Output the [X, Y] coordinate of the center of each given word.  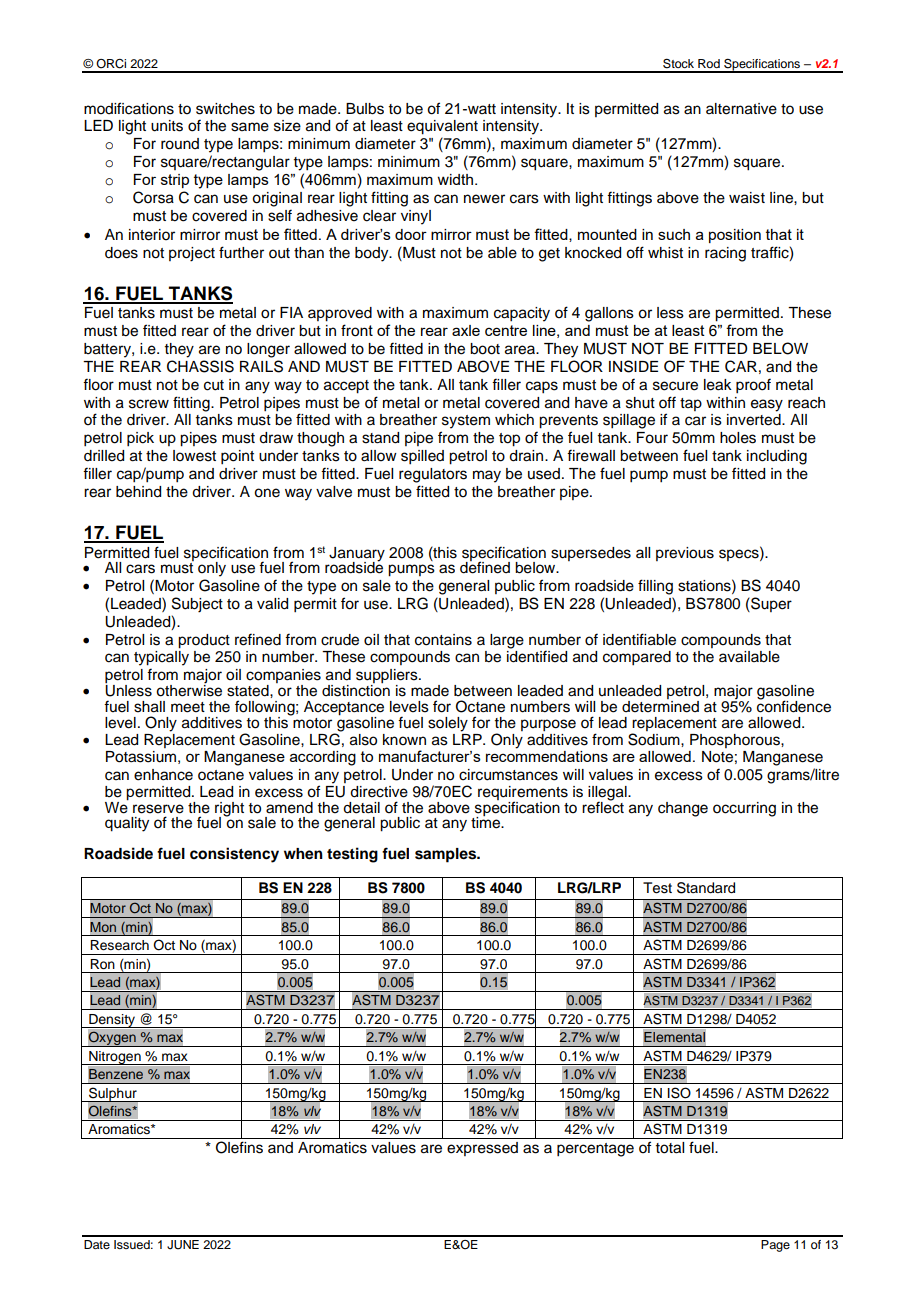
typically [161, 658]
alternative [741, 109]
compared [637, 658]
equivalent [442, 127]
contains [443, 640]
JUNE [183, 1245]
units [167, 126]
